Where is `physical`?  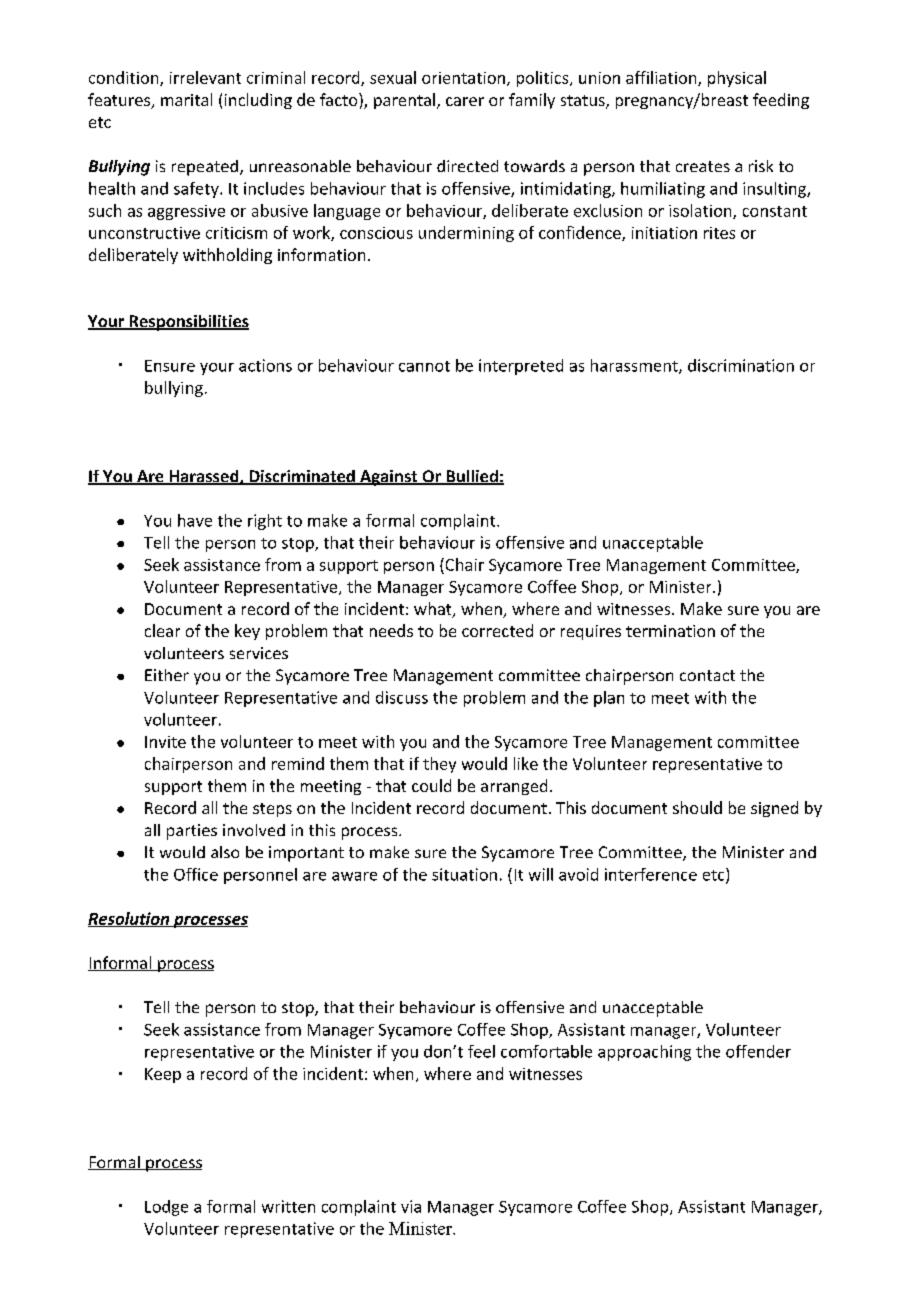
physical is located at coordinates (737, 79).
